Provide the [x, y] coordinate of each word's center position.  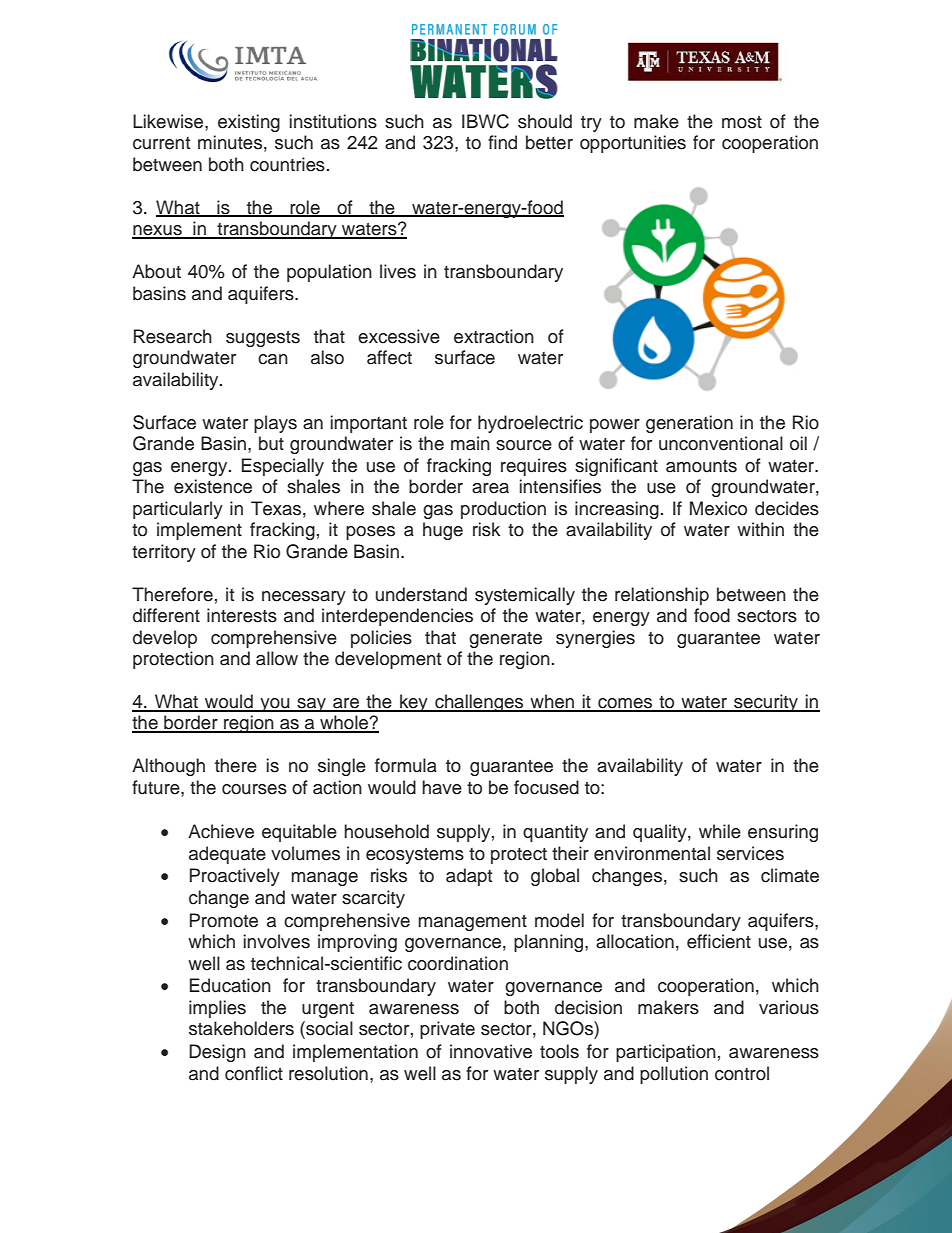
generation [689, 424]
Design [217, 1053]
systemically [525, 596]
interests [242, 615]
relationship [662, 596]
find [502, 142]
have [442, 787]
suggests [263, 339]
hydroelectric [530, 424]
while [720, 831]
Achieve [221, 831]
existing [249, 123]
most [742, 122]
